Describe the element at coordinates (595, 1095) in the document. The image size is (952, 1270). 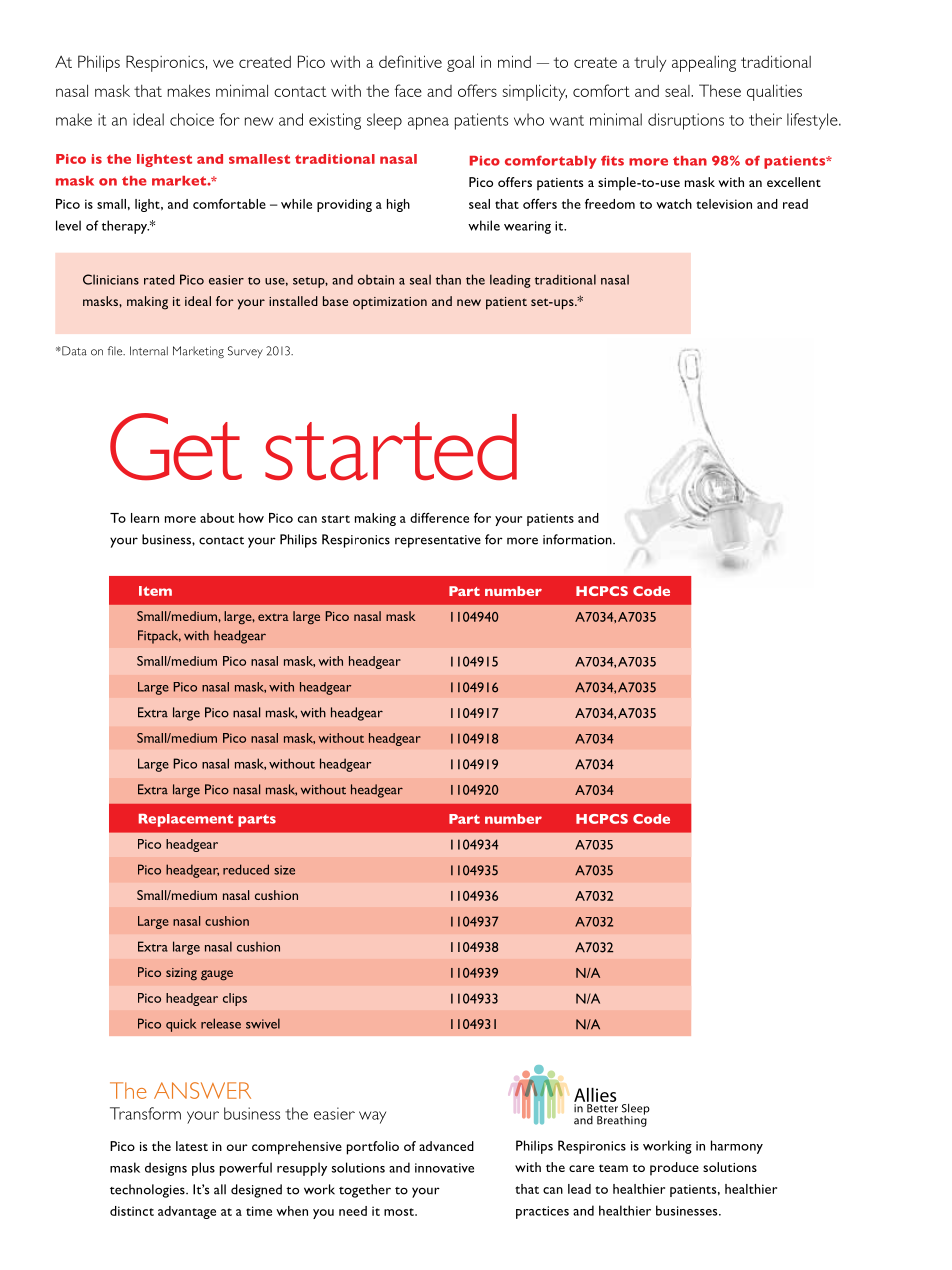
I see `Allies` at that location.
